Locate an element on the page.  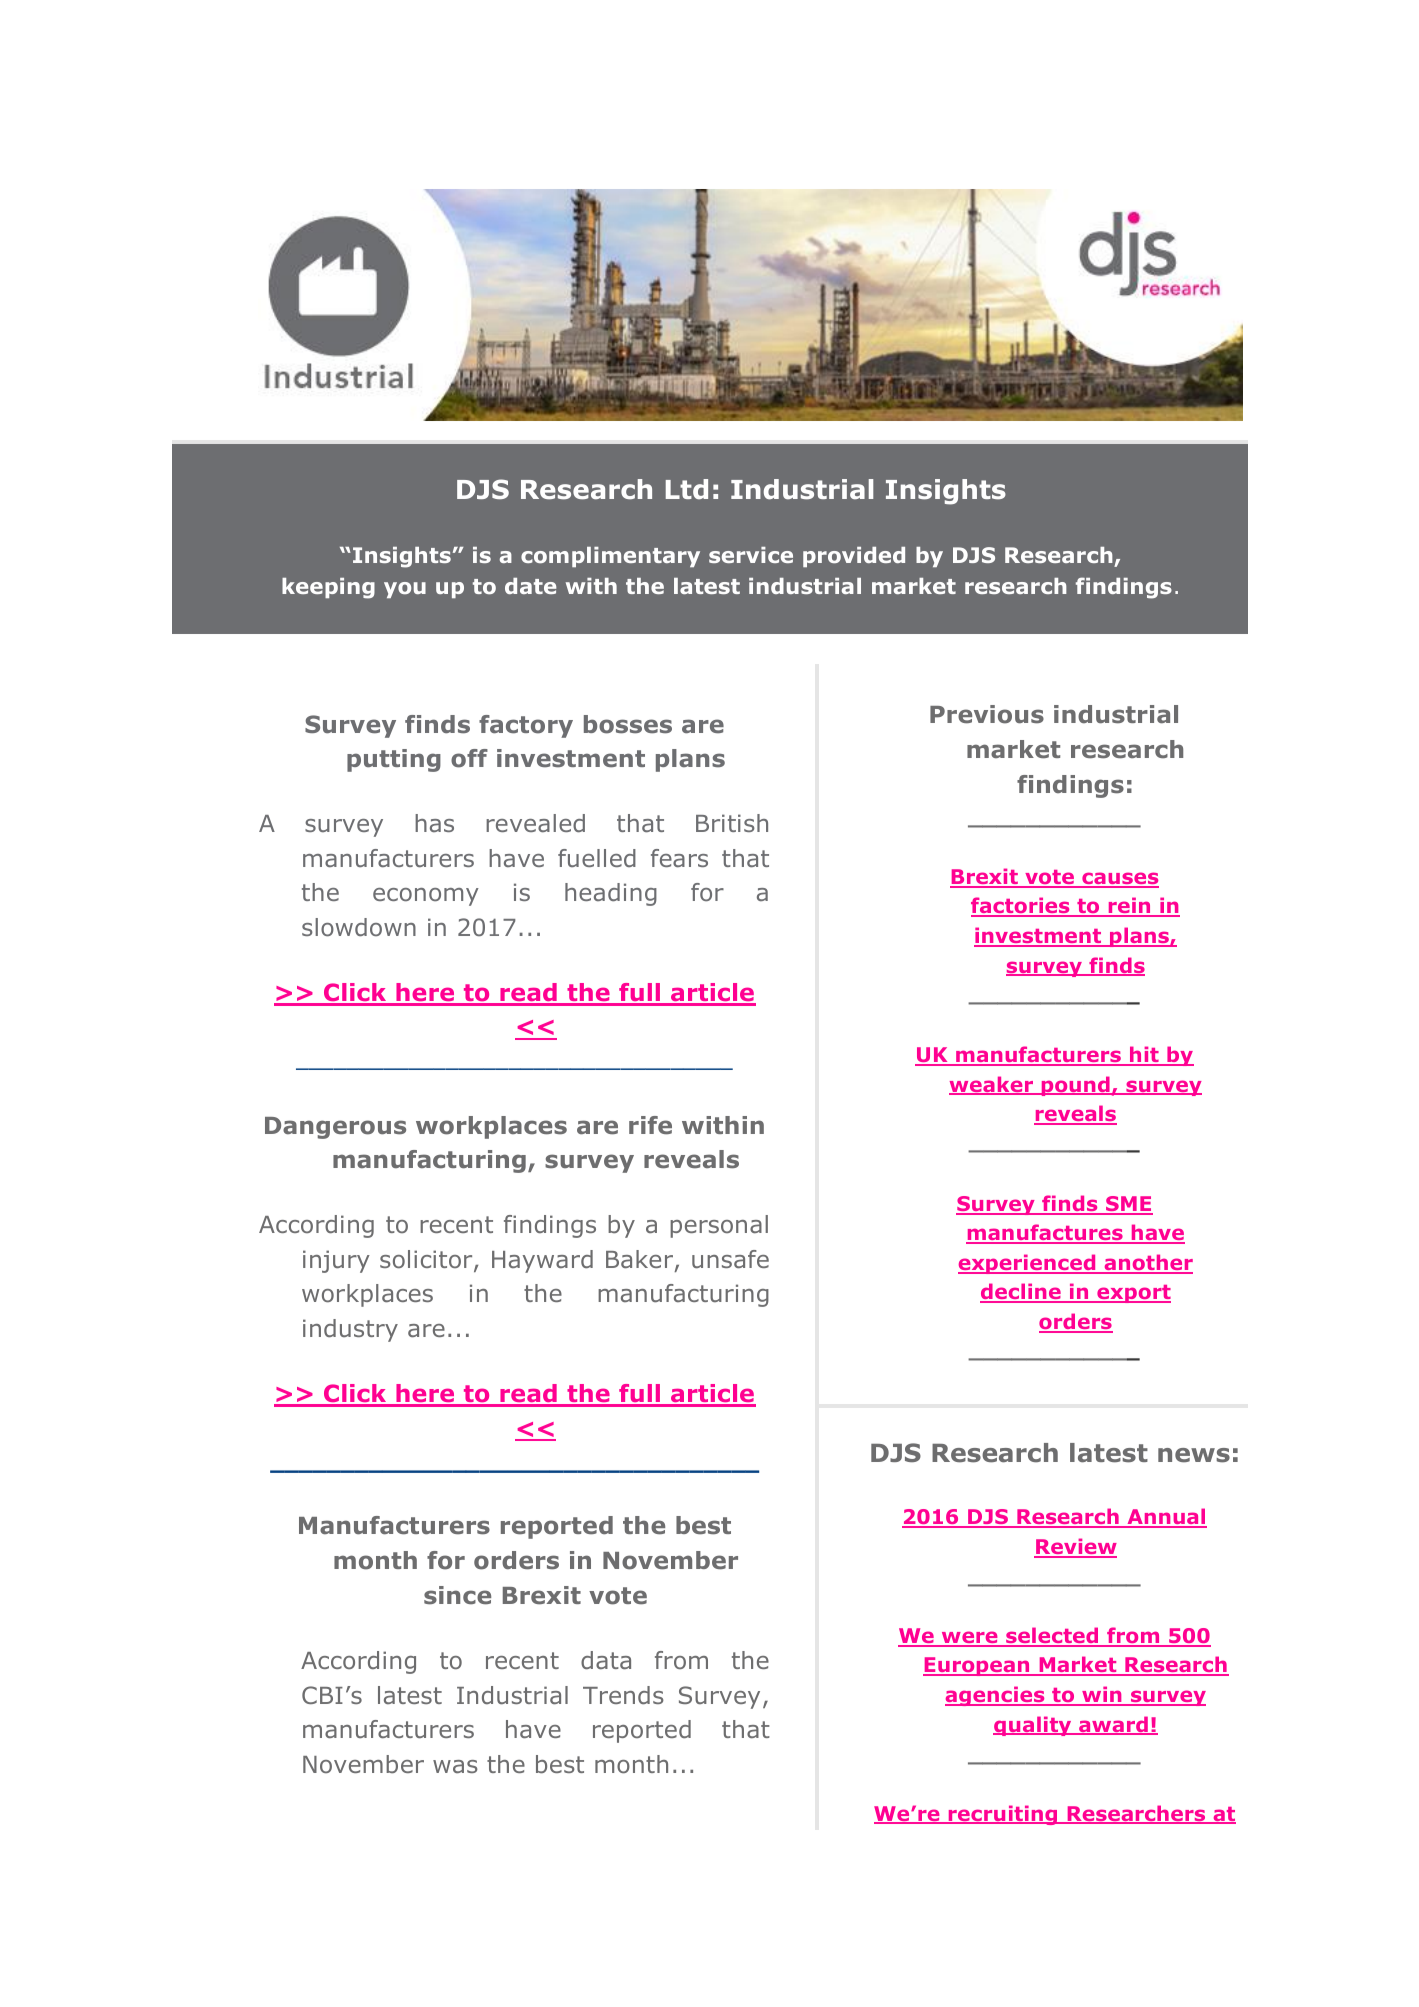
unsafe is located at coordinates (730, 1259).
